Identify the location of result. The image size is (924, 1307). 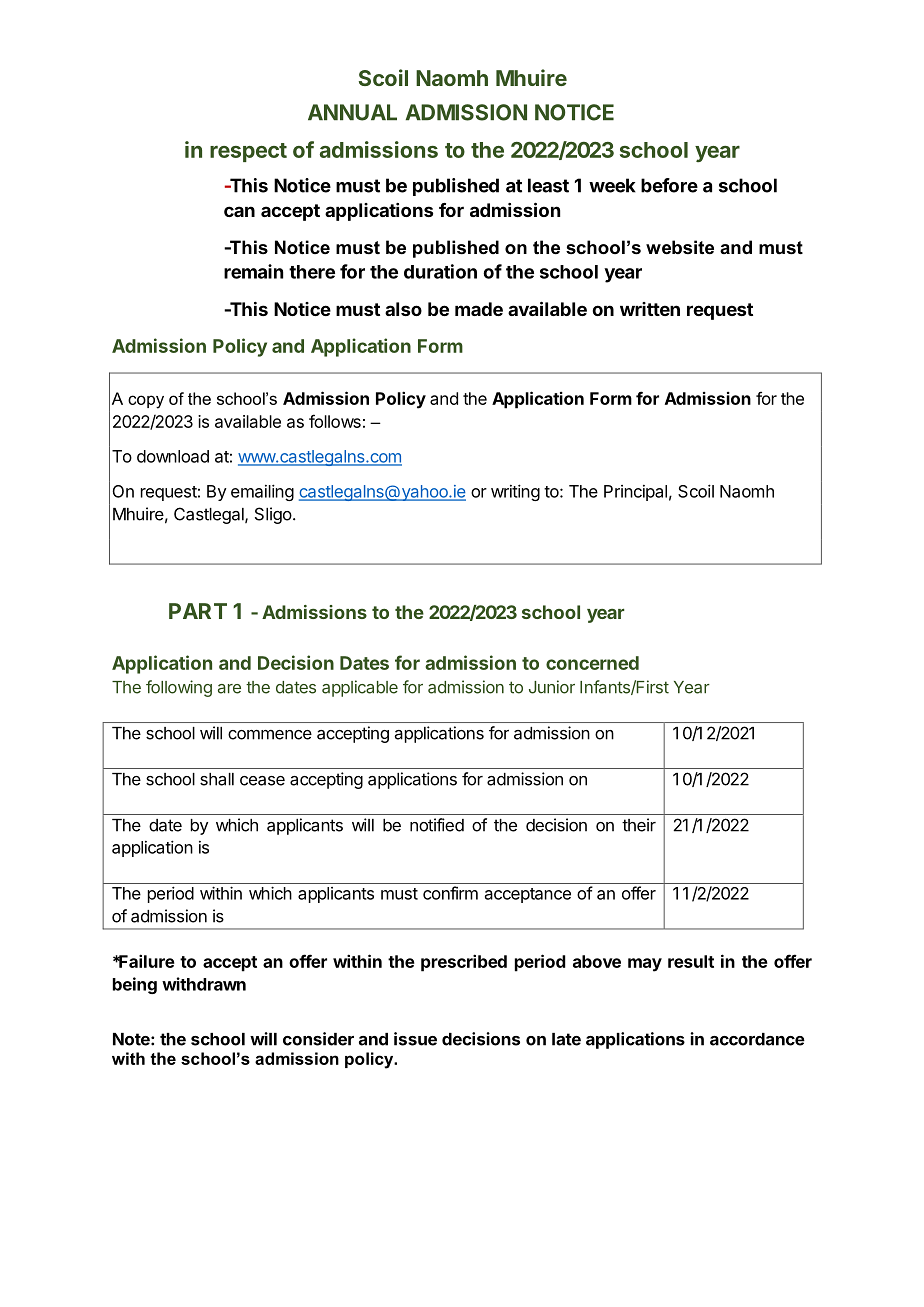
(691, 961).
